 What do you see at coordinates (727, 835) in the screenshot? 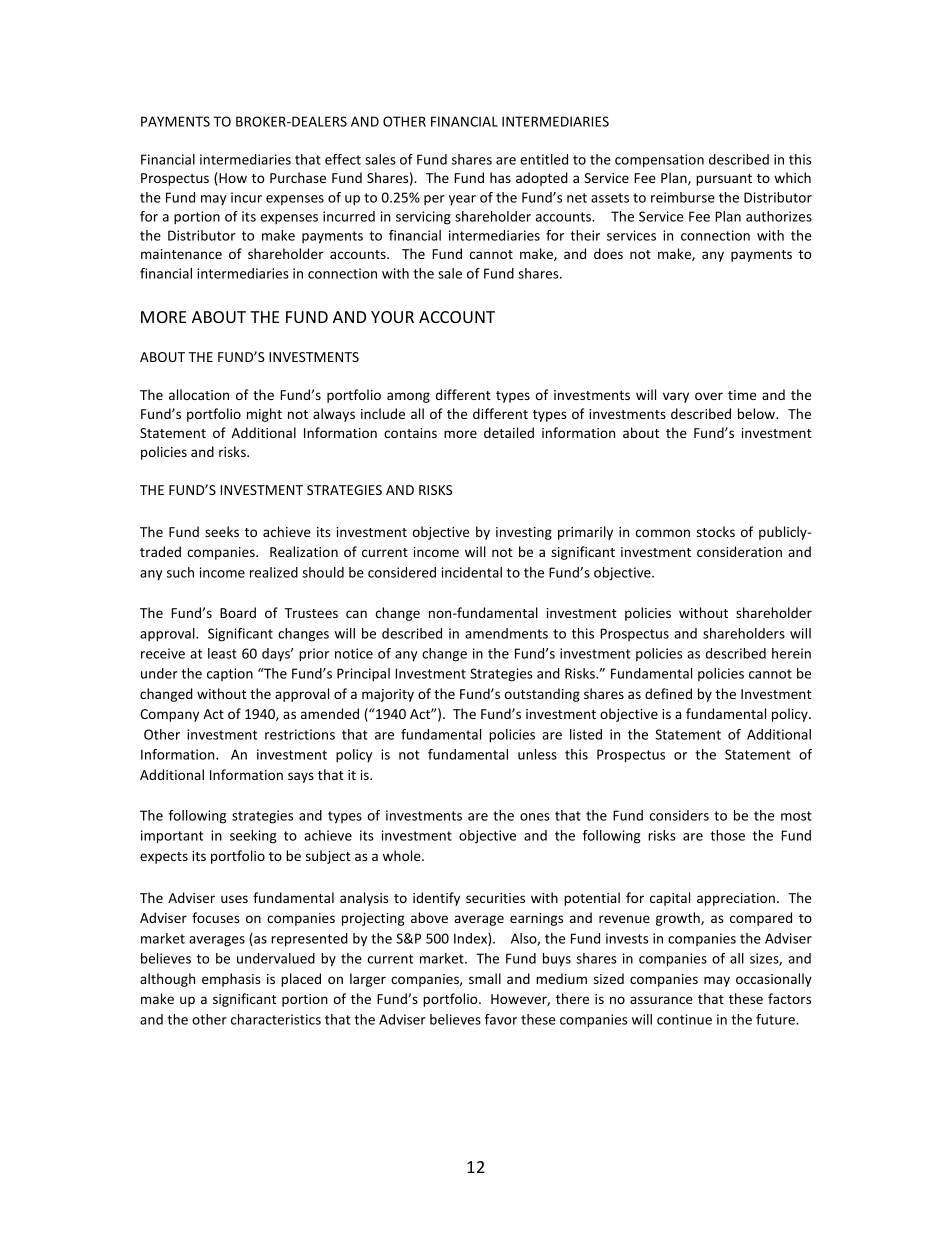
I see `those` at bounding box center [727, 835].
